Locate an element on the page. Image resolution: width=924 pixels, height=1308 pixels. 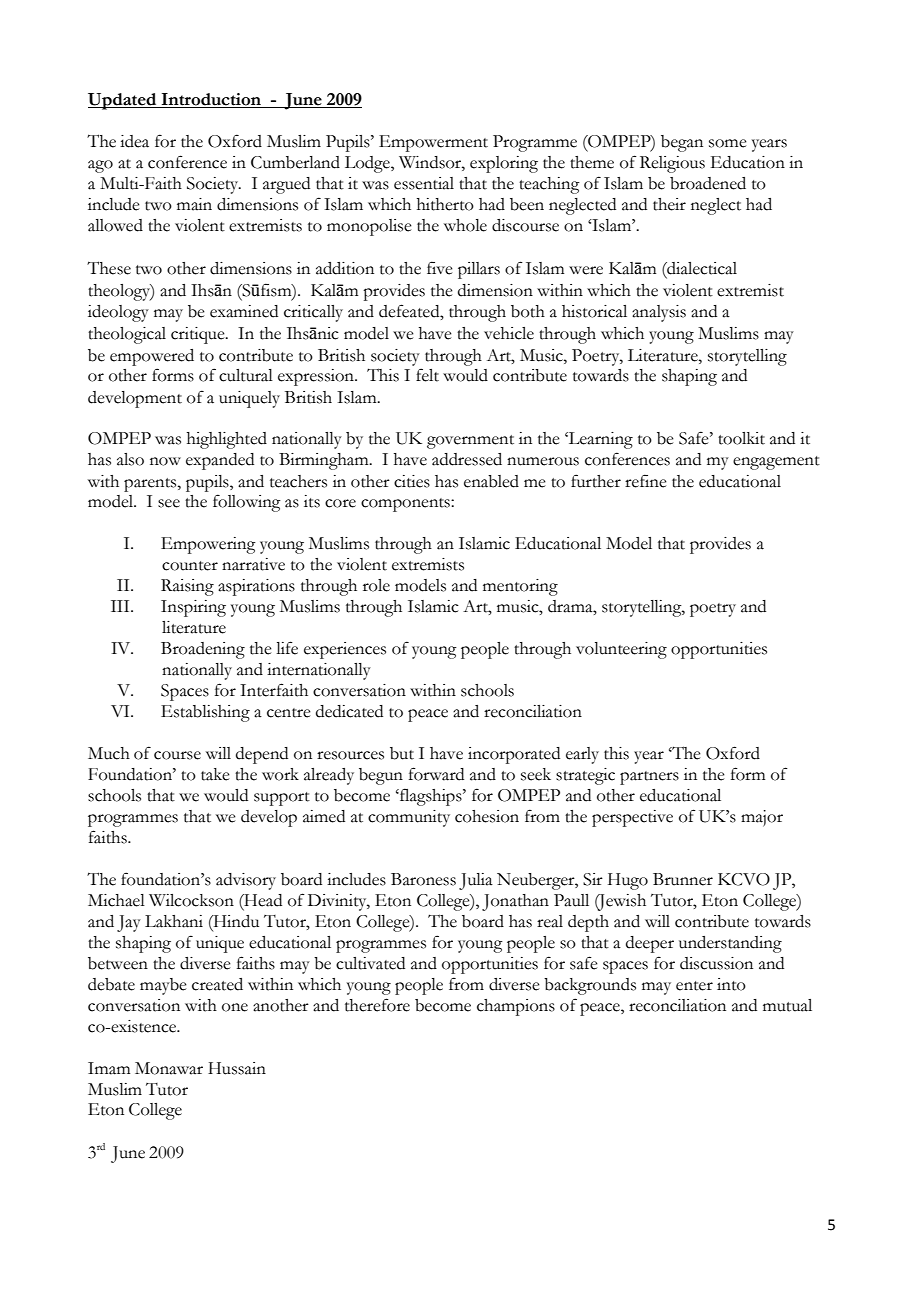
analysis is located at coordinates (659, 313).
